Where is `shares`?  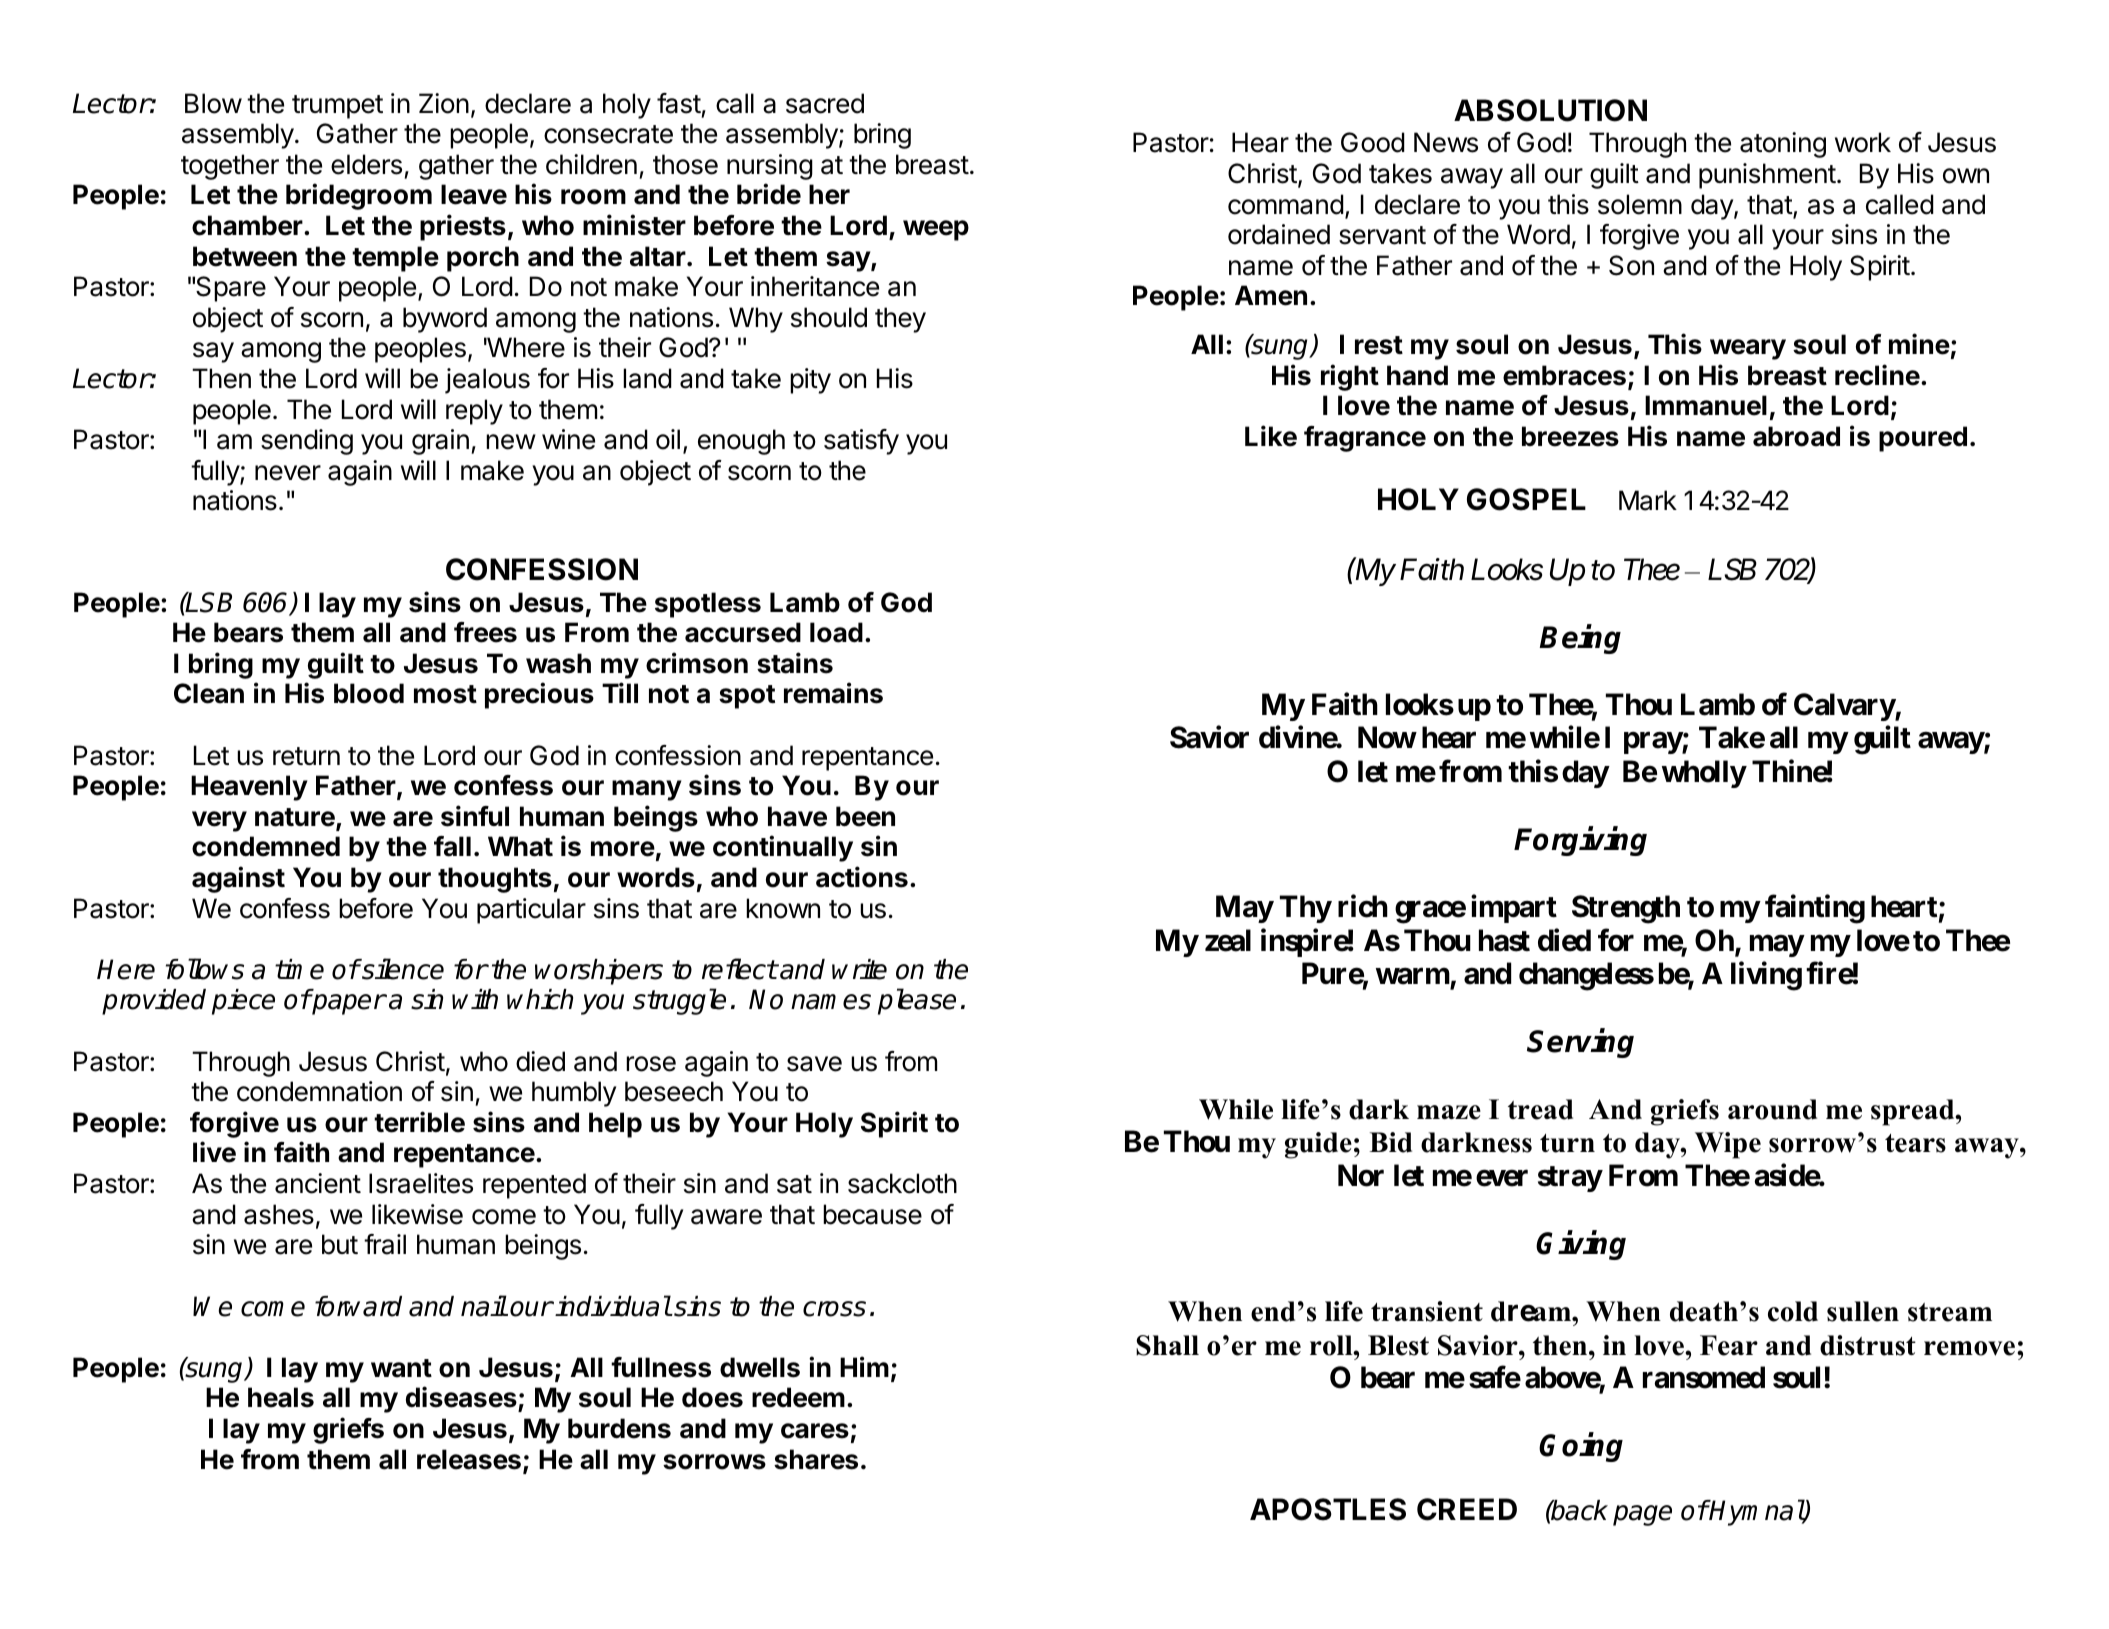
shares is located at coordinates (816, 1459).
